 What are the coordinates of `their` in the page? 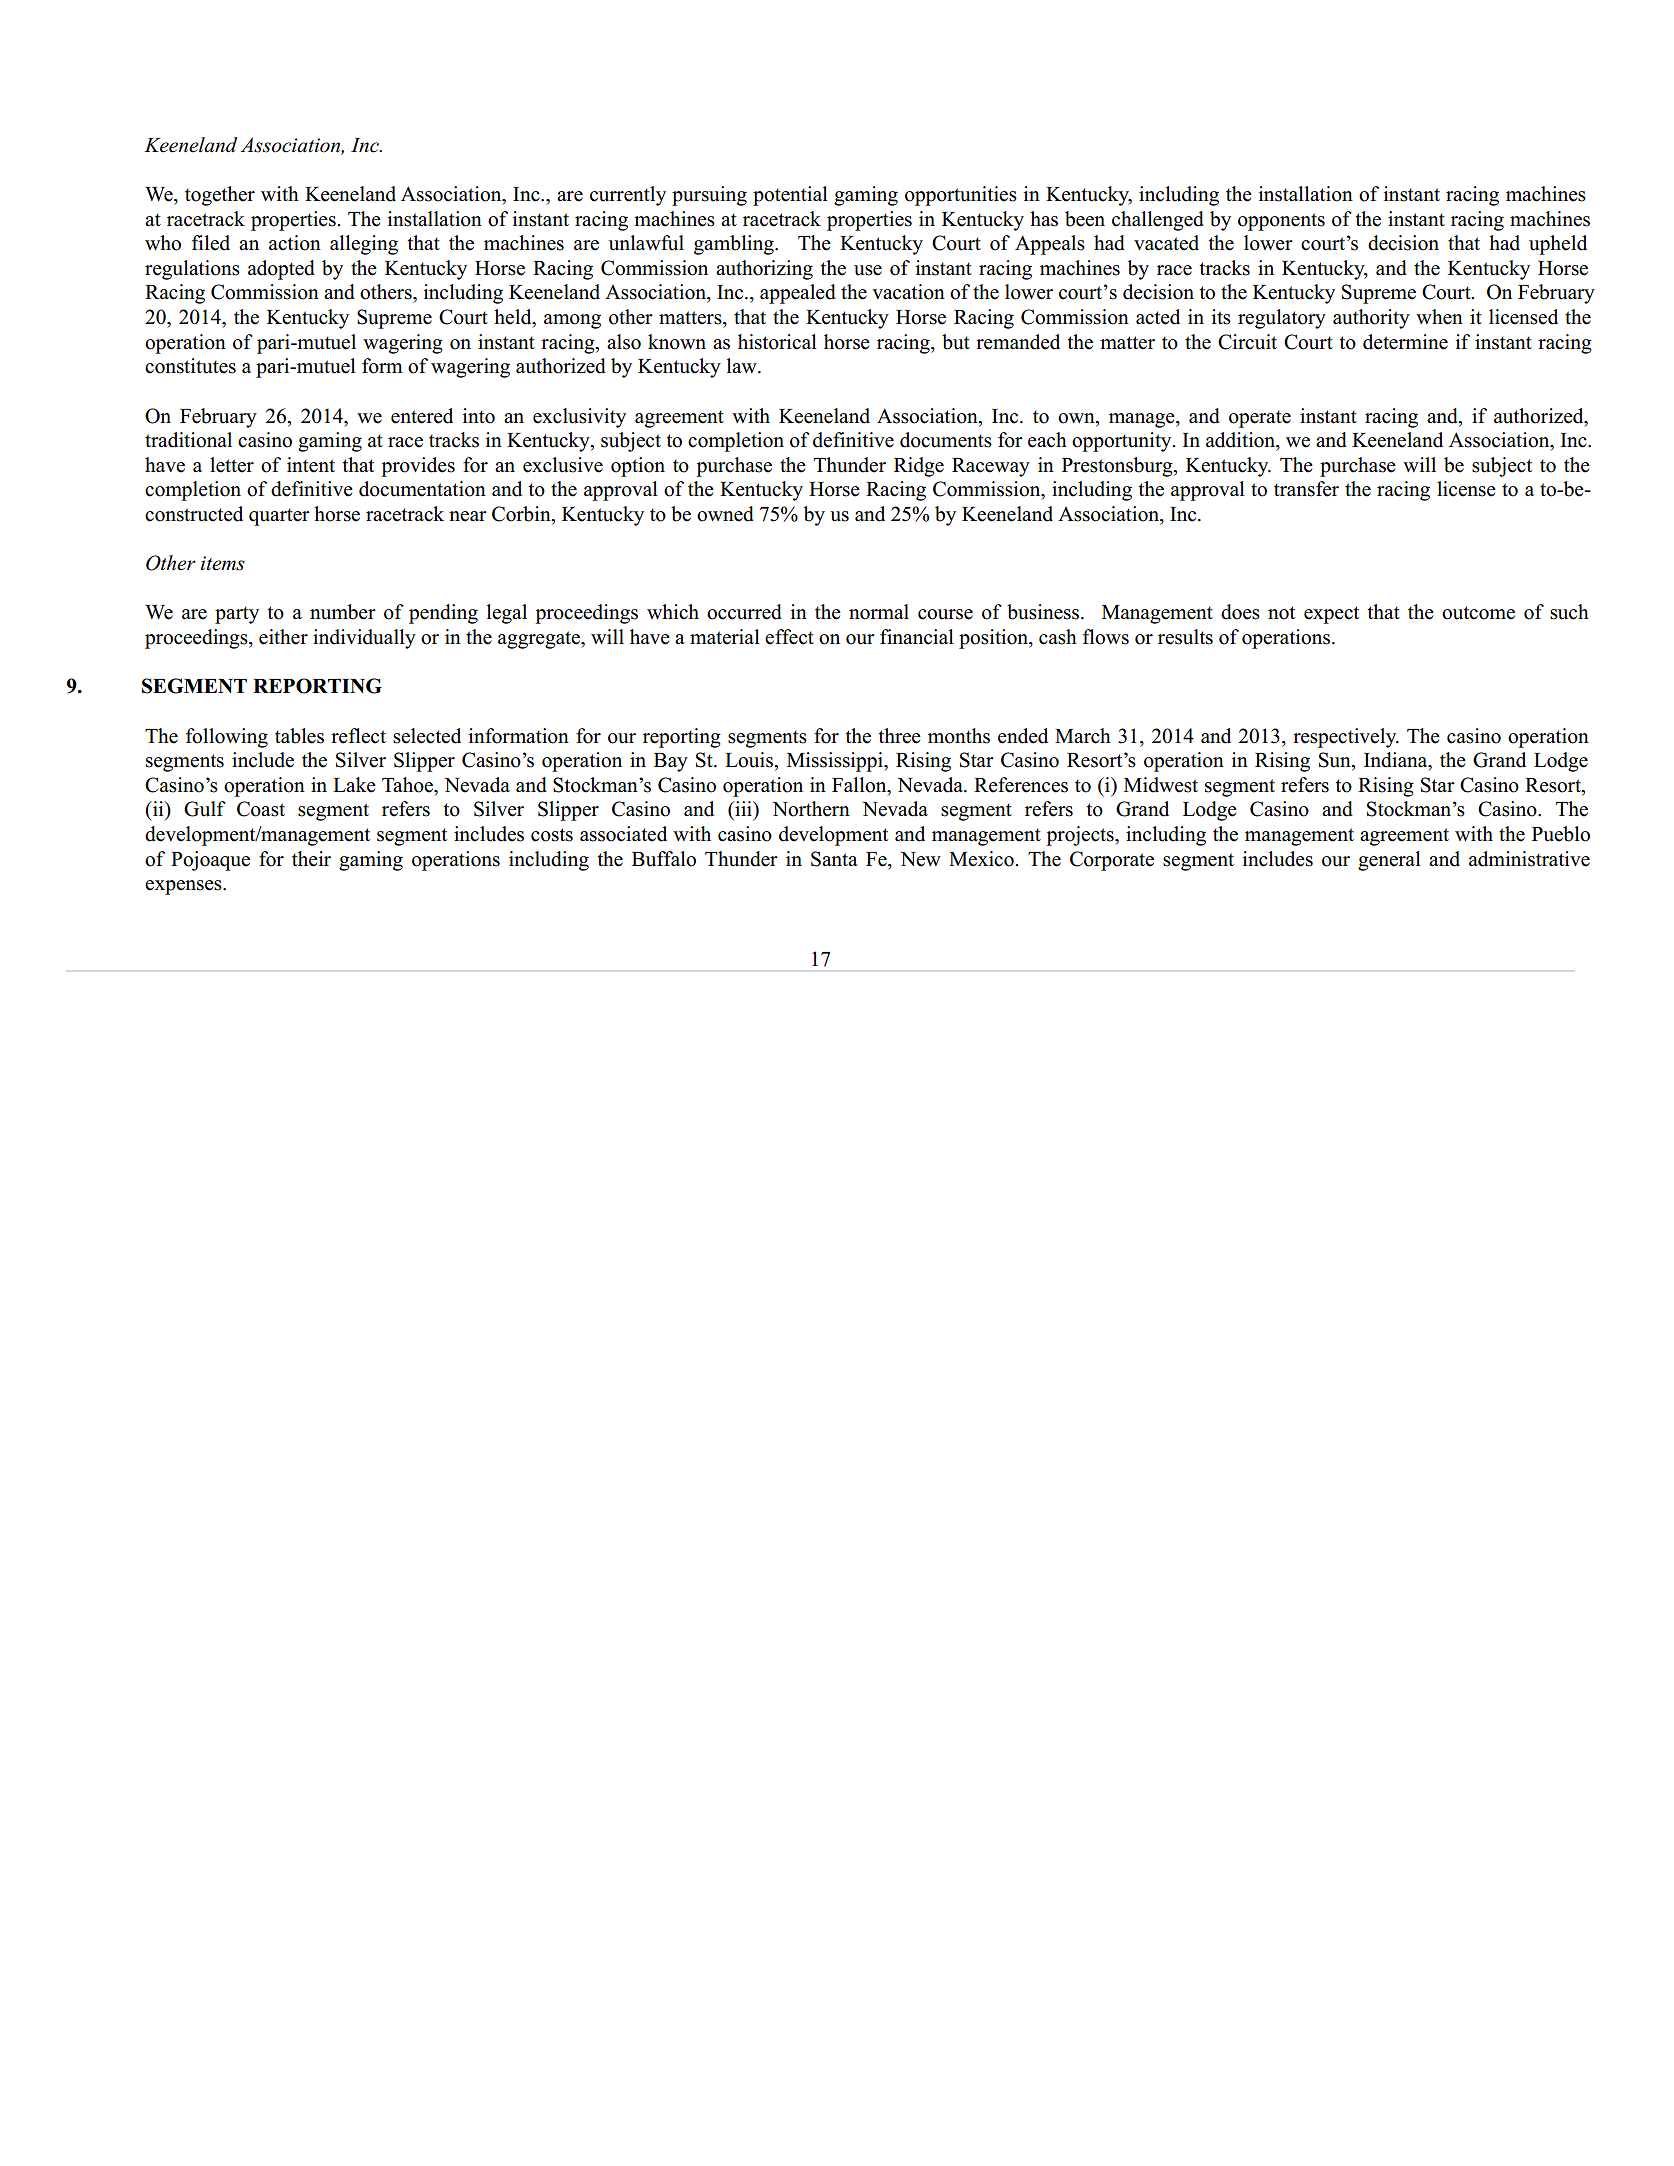 It's located at (311, 859).
